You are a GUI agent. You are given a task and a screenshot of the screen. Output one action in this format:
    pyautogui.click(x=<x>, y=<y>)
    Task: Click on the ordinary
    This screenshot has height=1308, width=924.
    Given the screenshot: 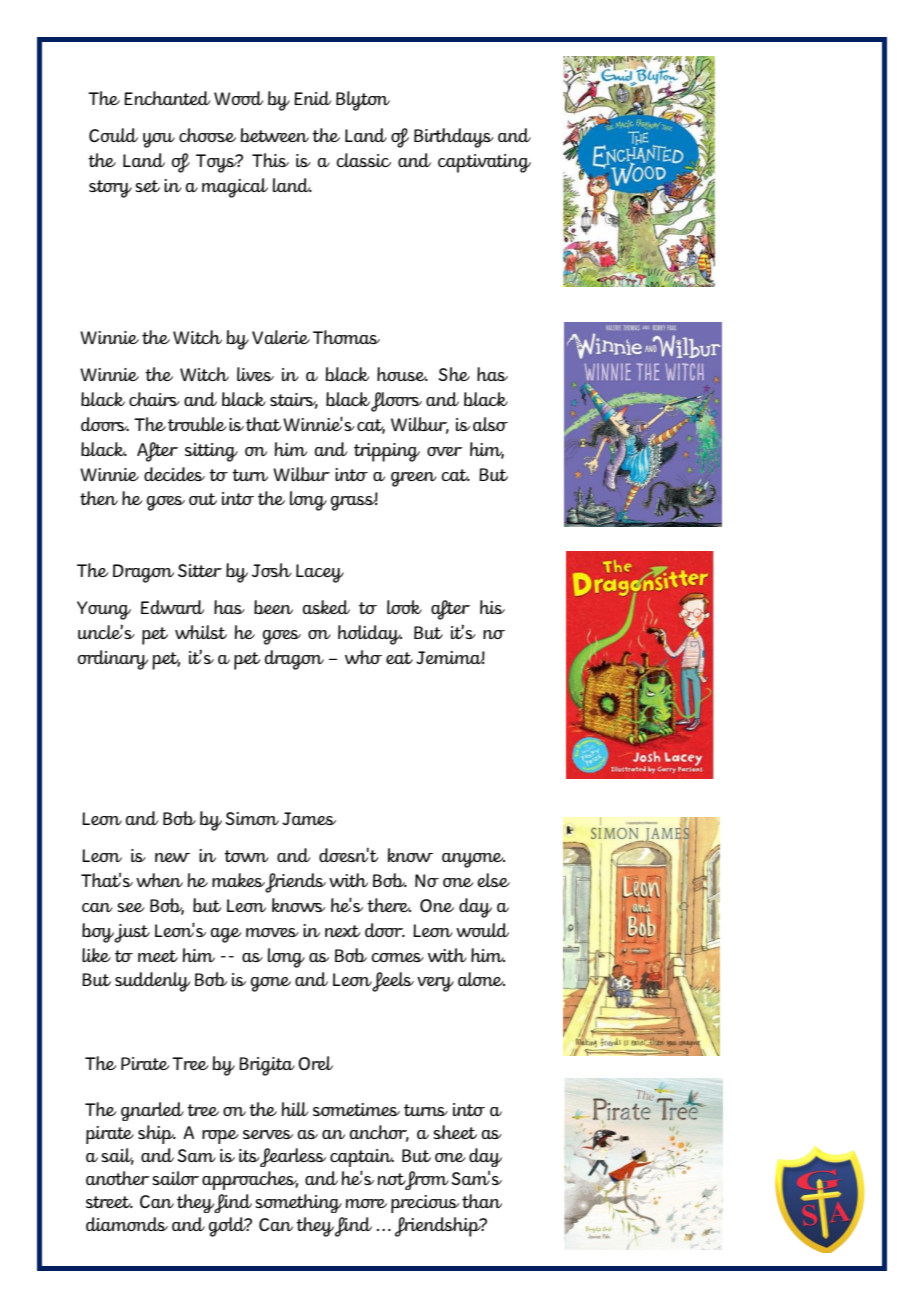 What is the action you would take?
    pyautogui.click(x=113, y=660)
